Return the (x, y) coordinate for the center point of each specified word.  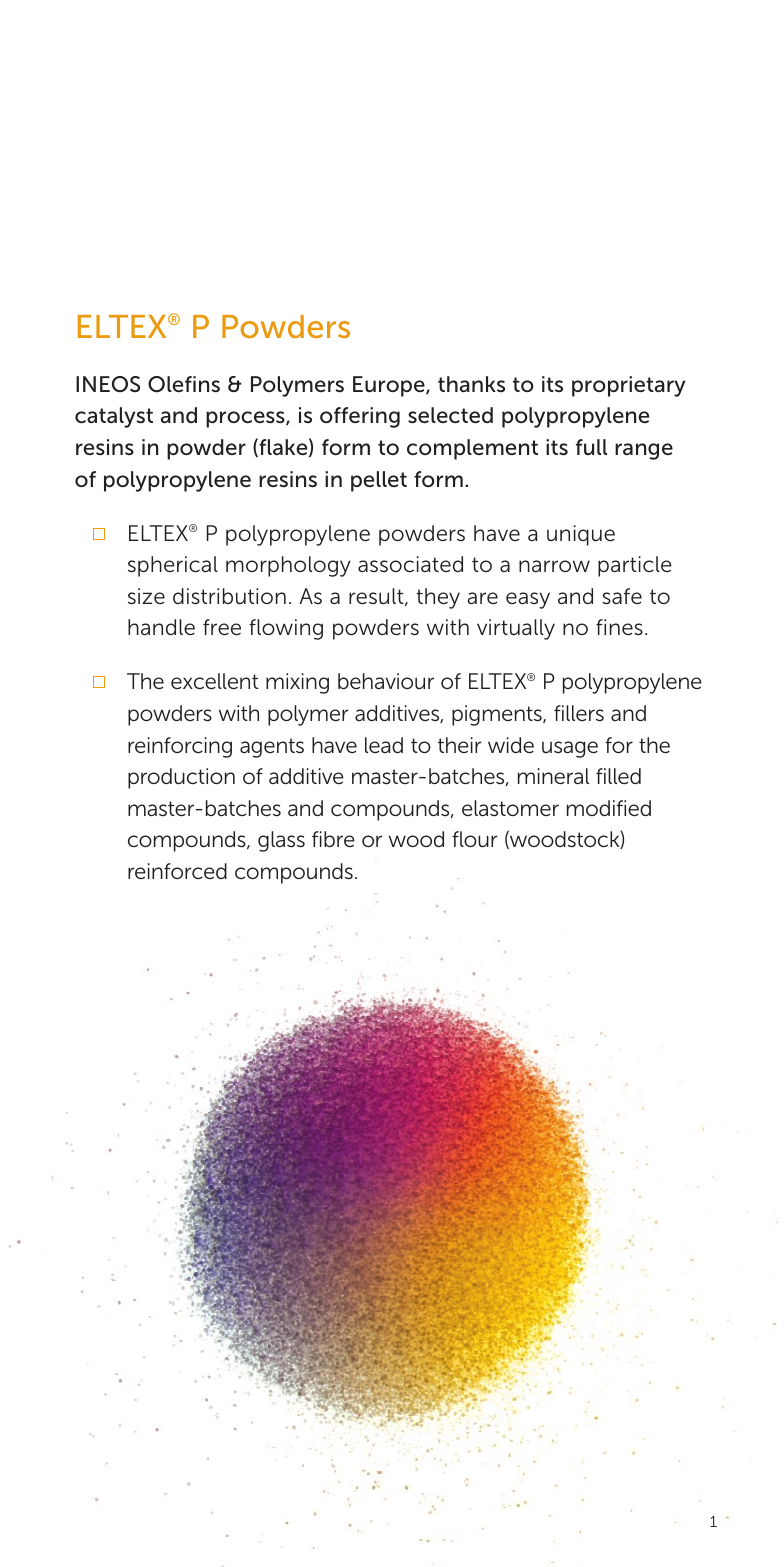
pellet (379, 481)
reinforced (177, 871)
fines (619, 627)
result (377, 597)
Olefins (184, 384)
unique (581, 535)
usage (570, 749)
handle (161, 627)
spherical (173, 566)
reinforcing (180, 747)
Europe (390, 386)
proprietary (628, 386)
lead (384, 745)
